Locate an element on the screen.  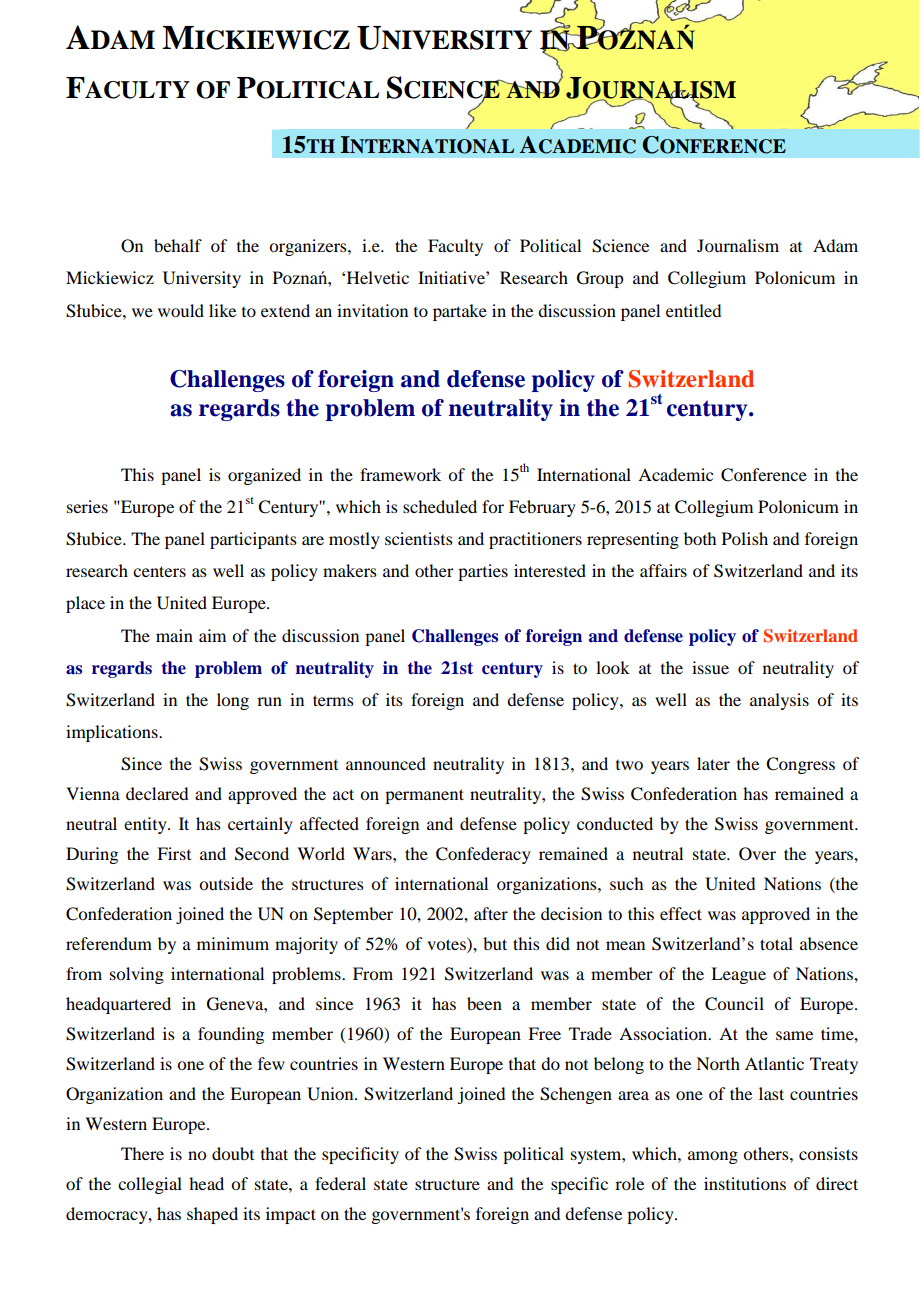
Polish is located at coordinates (745, 538).
